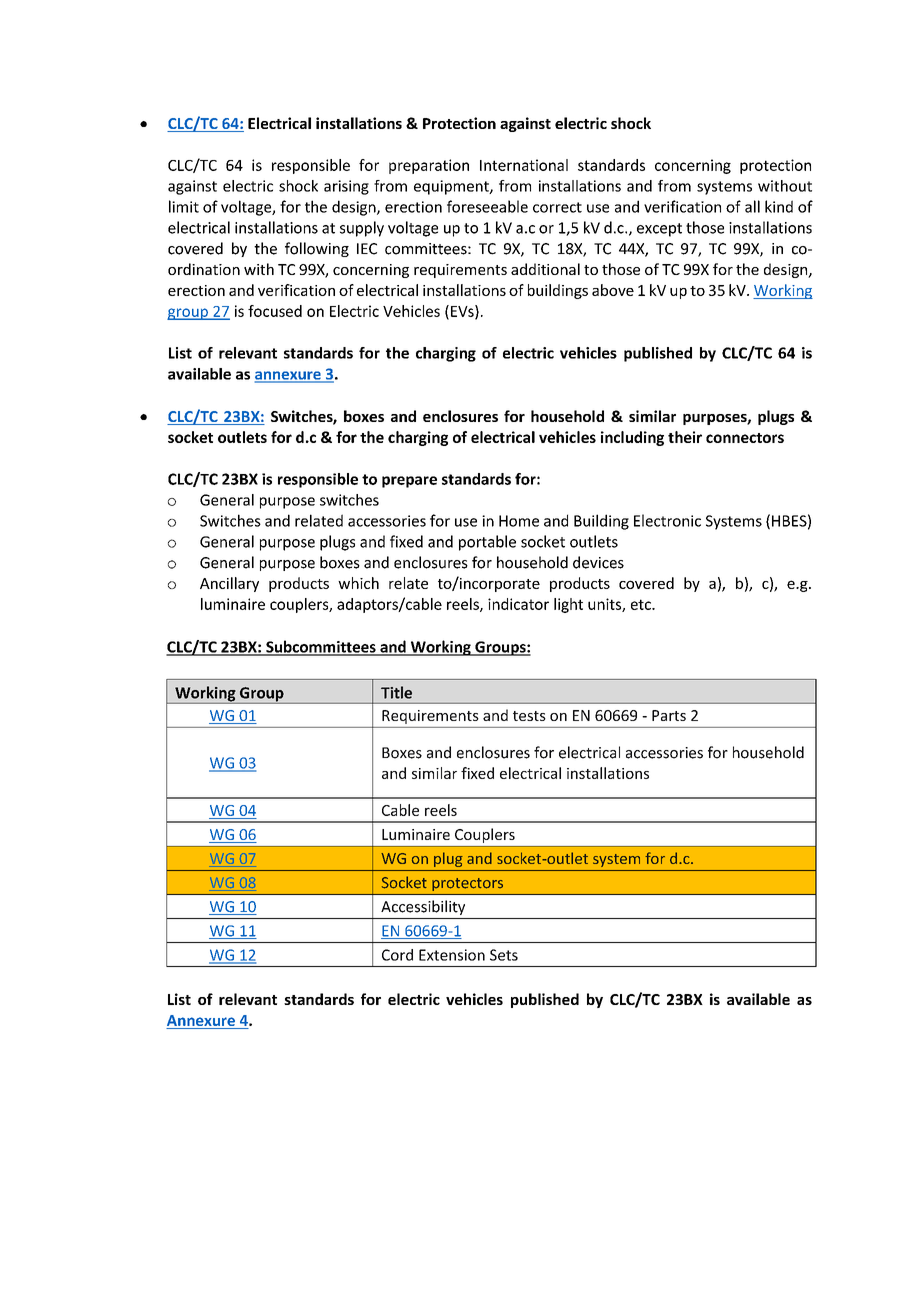 The width and height of the image is (924, 1308). Describe the element at coordinates (529, 716) in the image. I see `tests` at that location.
